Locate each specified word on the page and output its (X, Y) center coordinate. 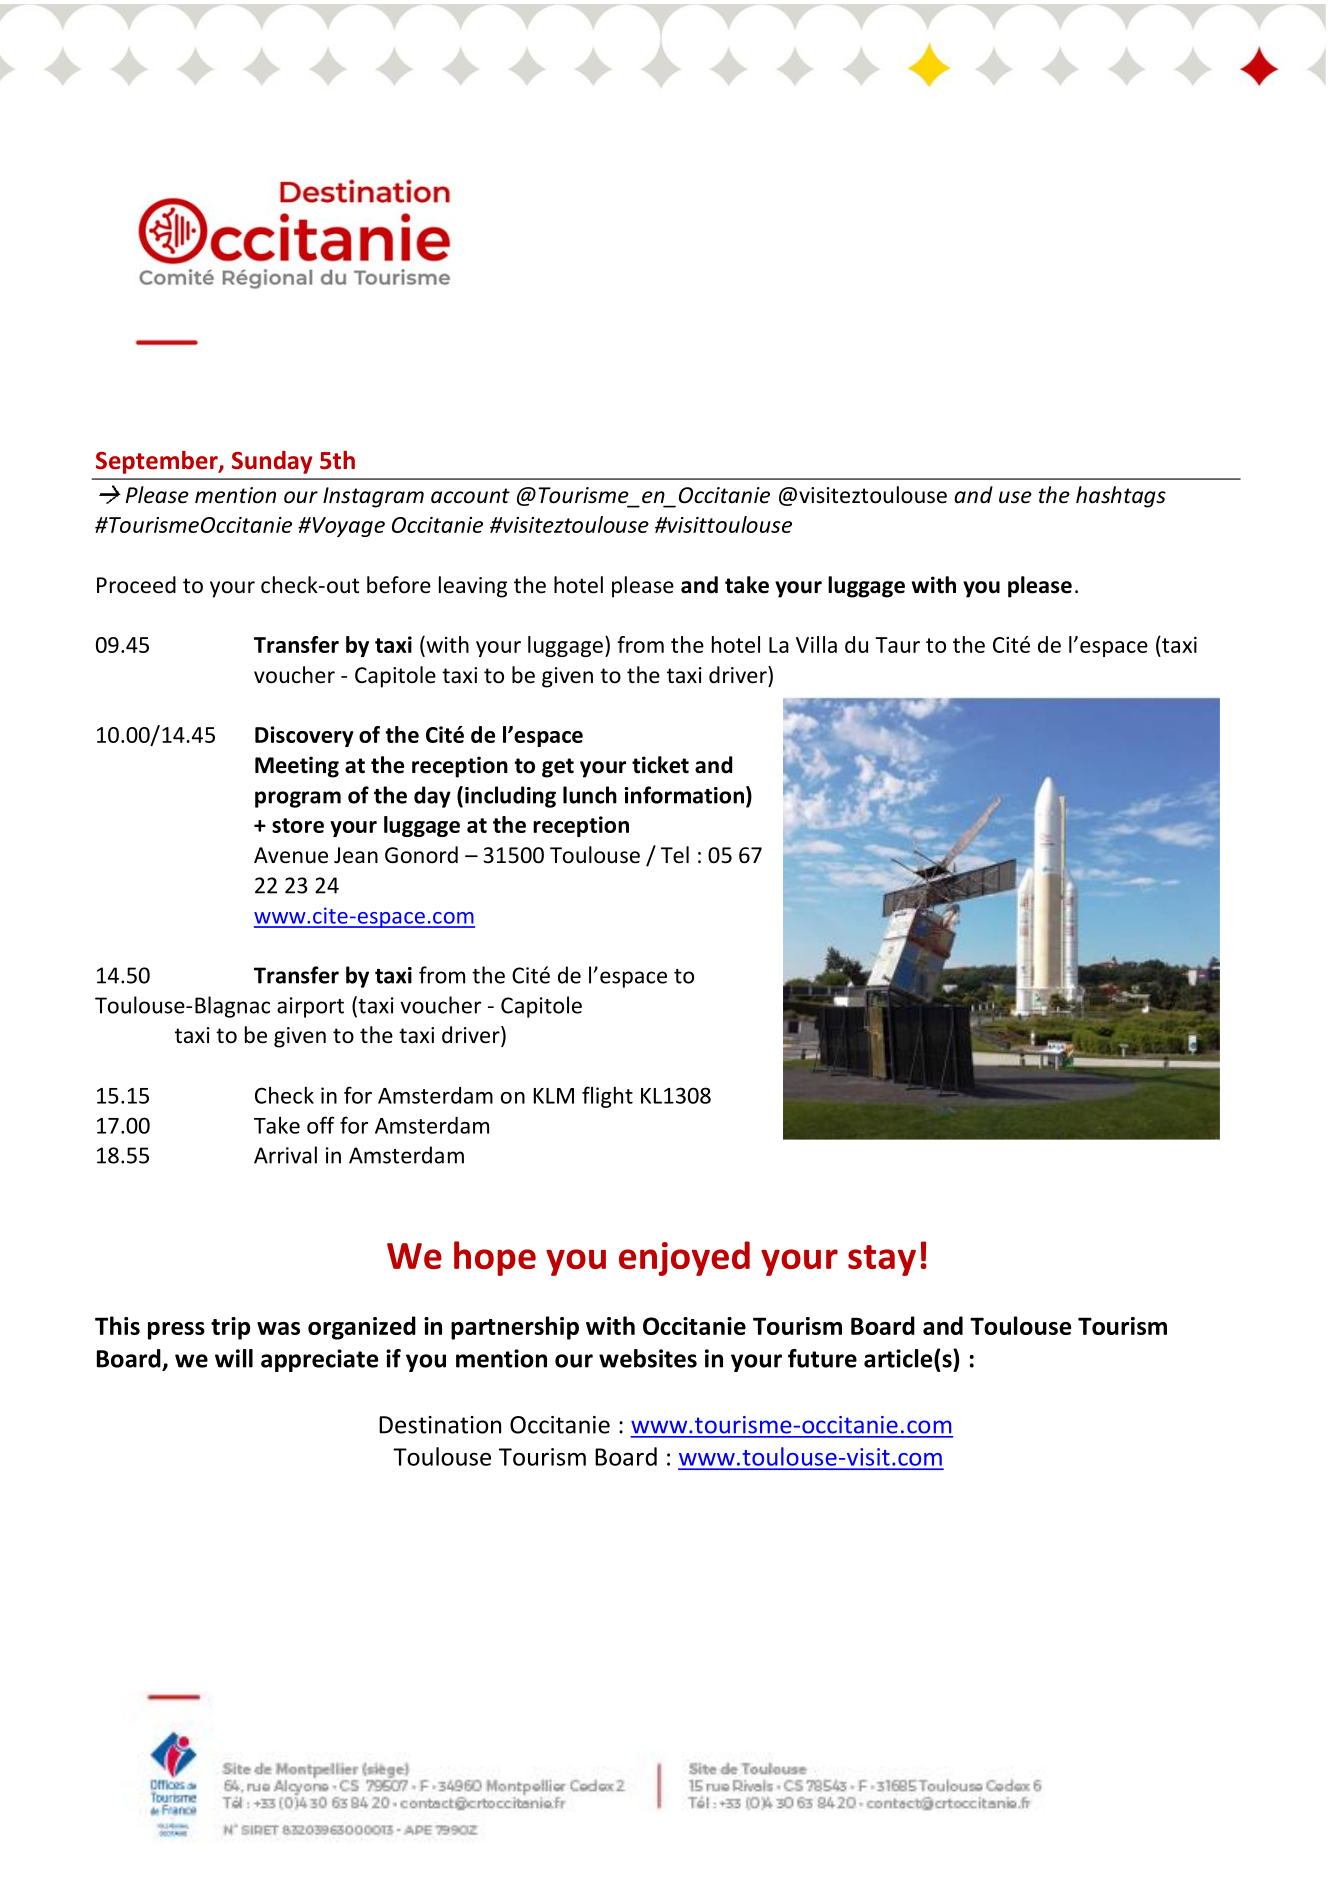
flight (607, 1097)
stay (882, 1260)
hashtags (1121, 497)
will (234, 1358)
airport (310, 1007)
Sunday (272, 462)
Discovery (304, 736)
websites (648, 1358)
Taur (897, 645)
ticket (660, 765)
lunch (590, 795)
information (684, 795)
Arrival (285, 1155)
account (470, 496)
